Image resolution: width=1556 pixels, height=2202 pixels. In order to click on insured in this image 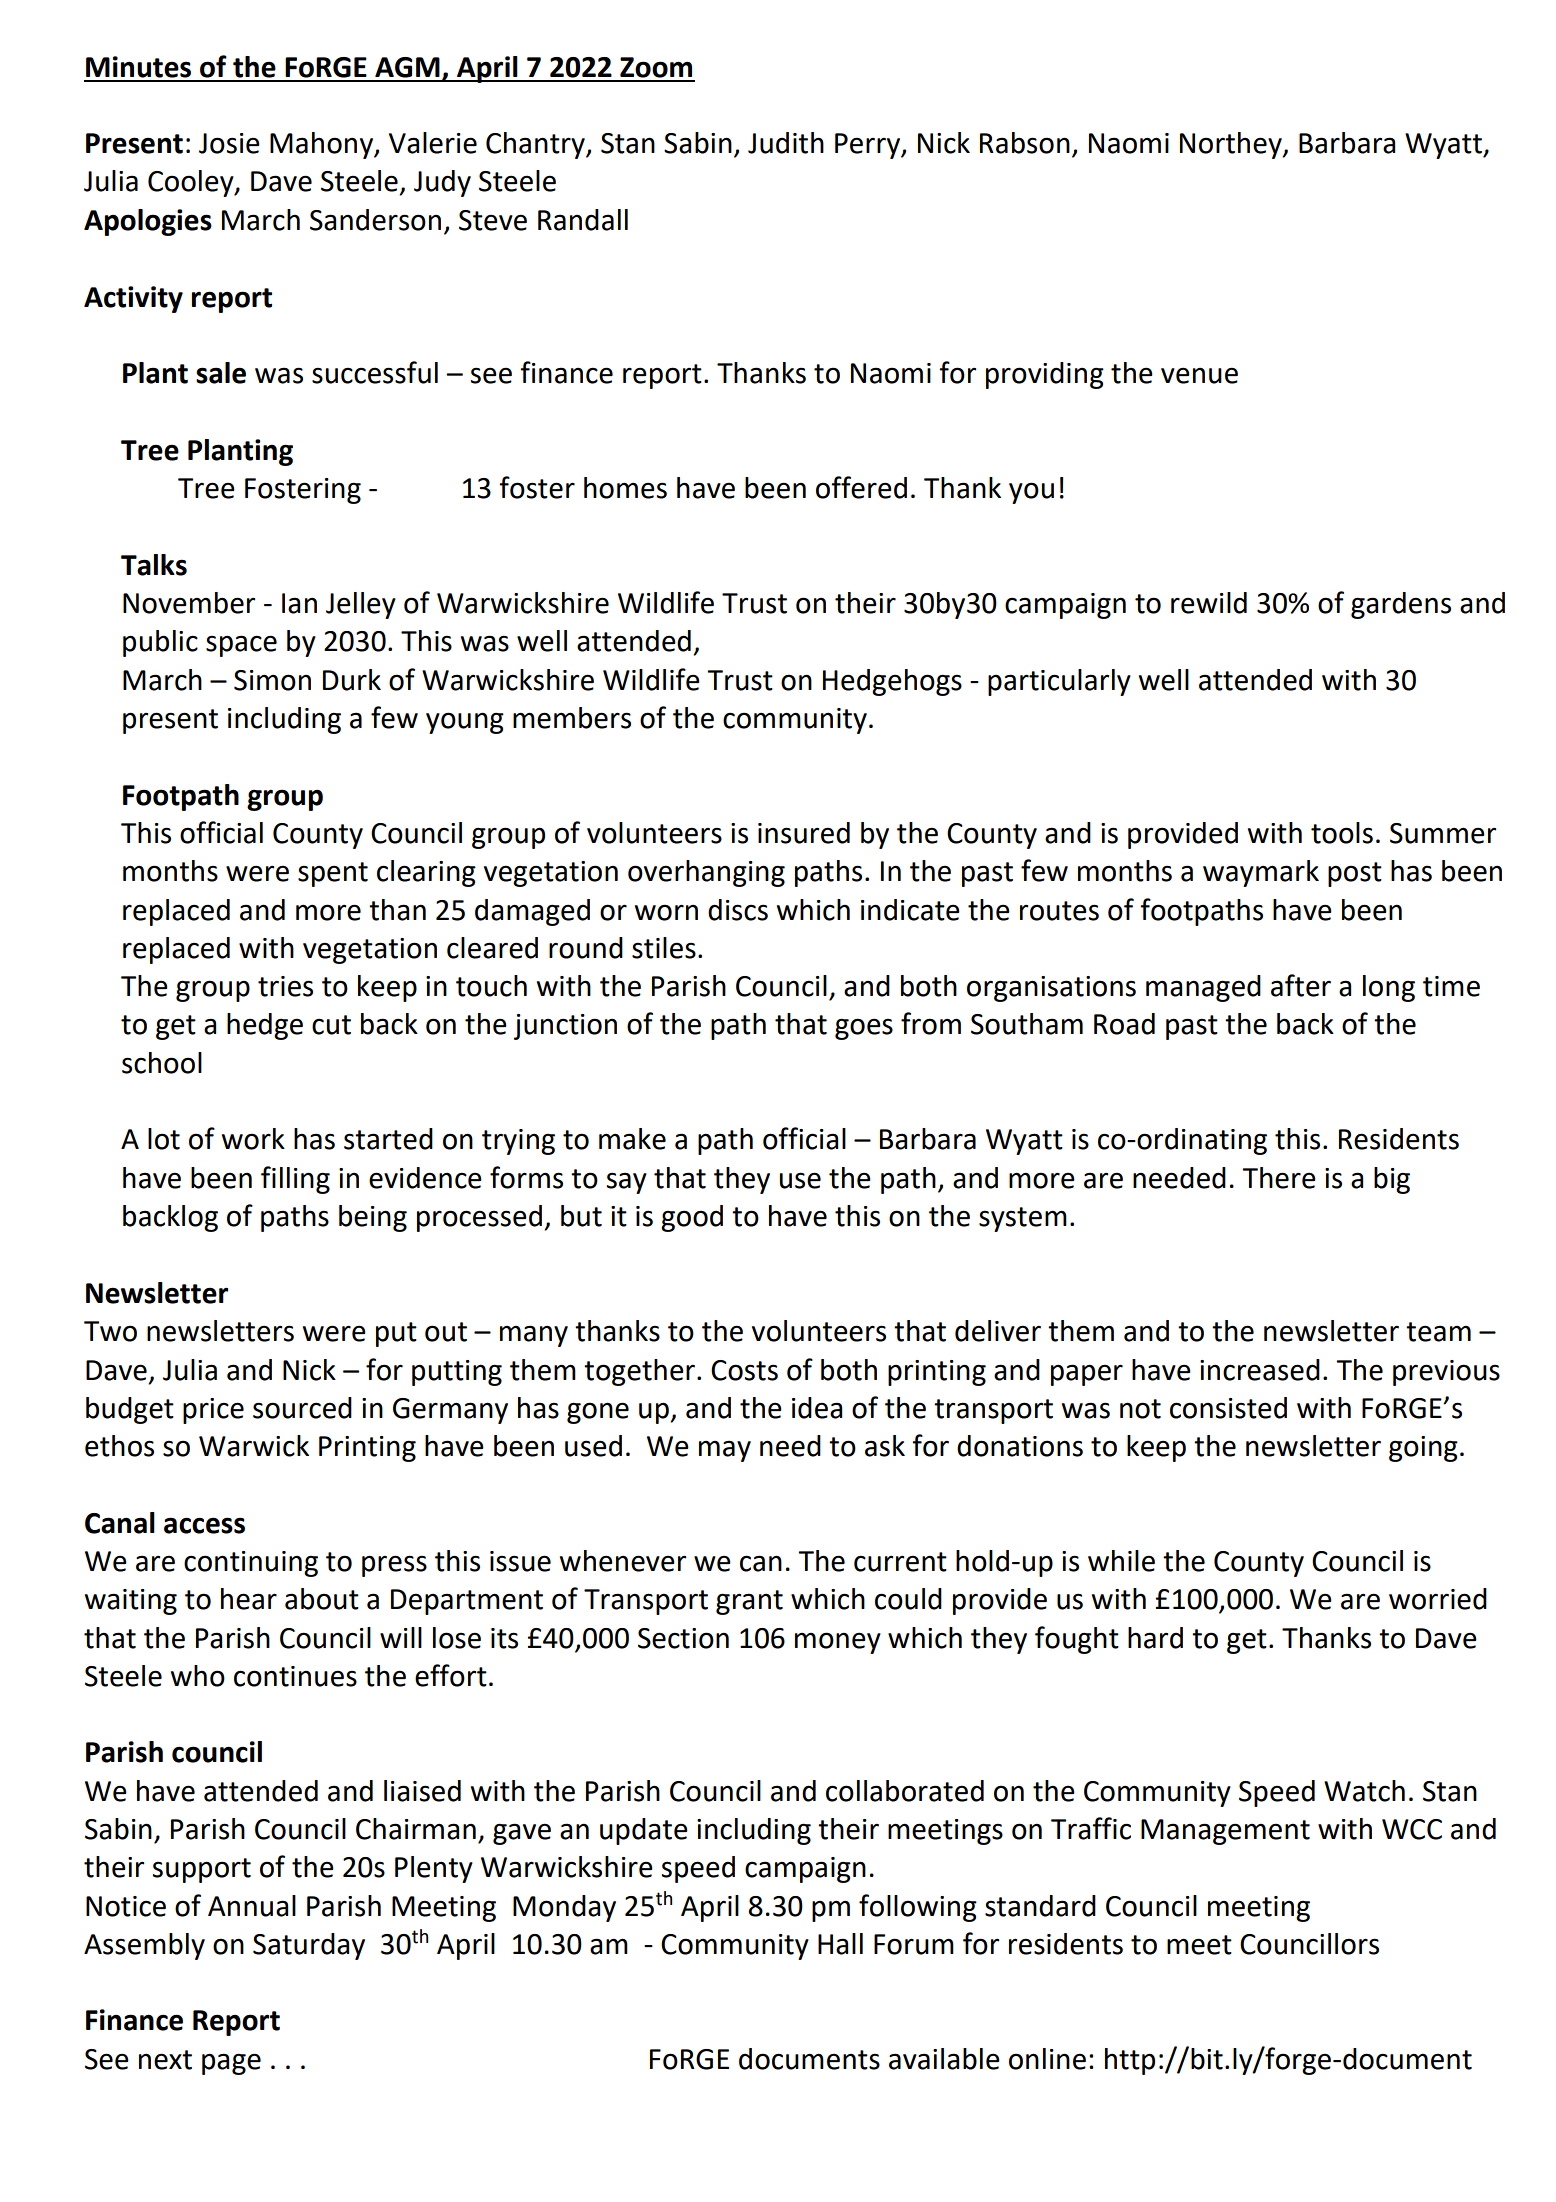, I will do `click(804, 833)`.
